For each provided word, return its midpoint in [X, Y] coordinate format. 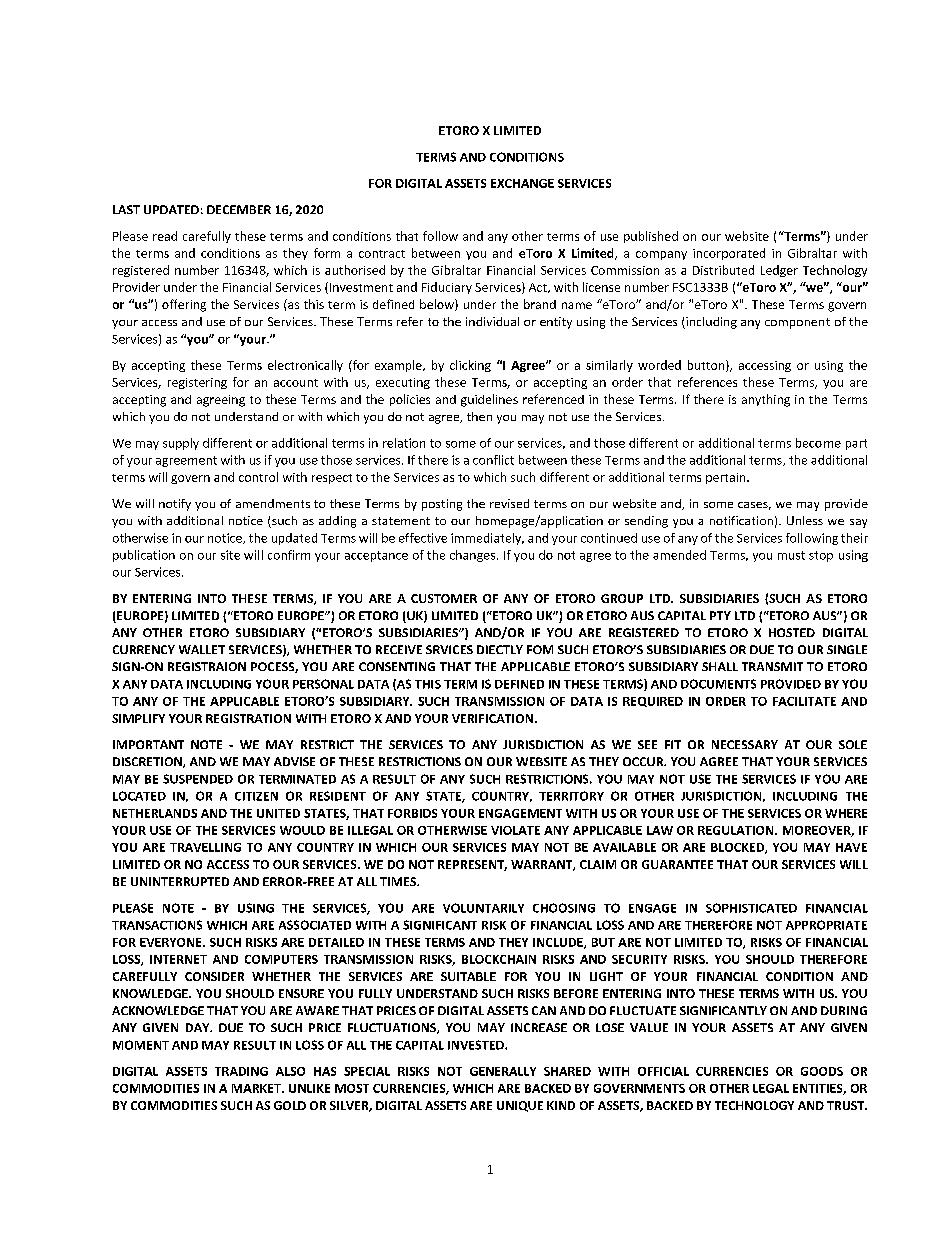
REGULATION [737, 830]
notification [741, 520]
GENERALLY [503, 1071]
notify [175, 505]
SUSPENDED [198, 779]
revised [509, 503]
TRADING [241, 1071]
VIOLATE [515, 830]
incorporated [729, 254]
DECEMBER [239, 209]
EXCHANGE [522, 183]
